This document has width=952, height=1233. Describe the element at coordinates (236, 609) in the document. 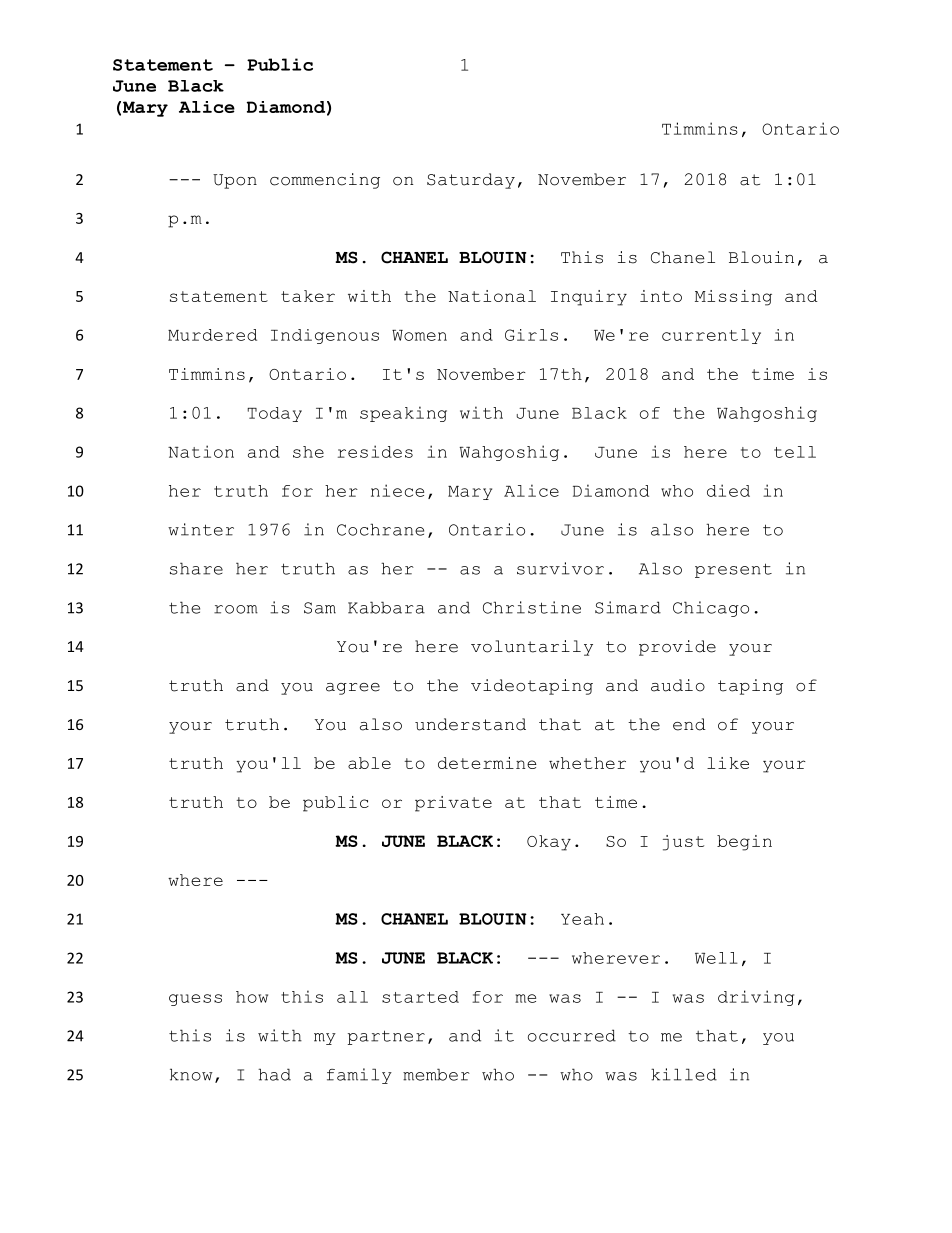

I see `room` at that location.
